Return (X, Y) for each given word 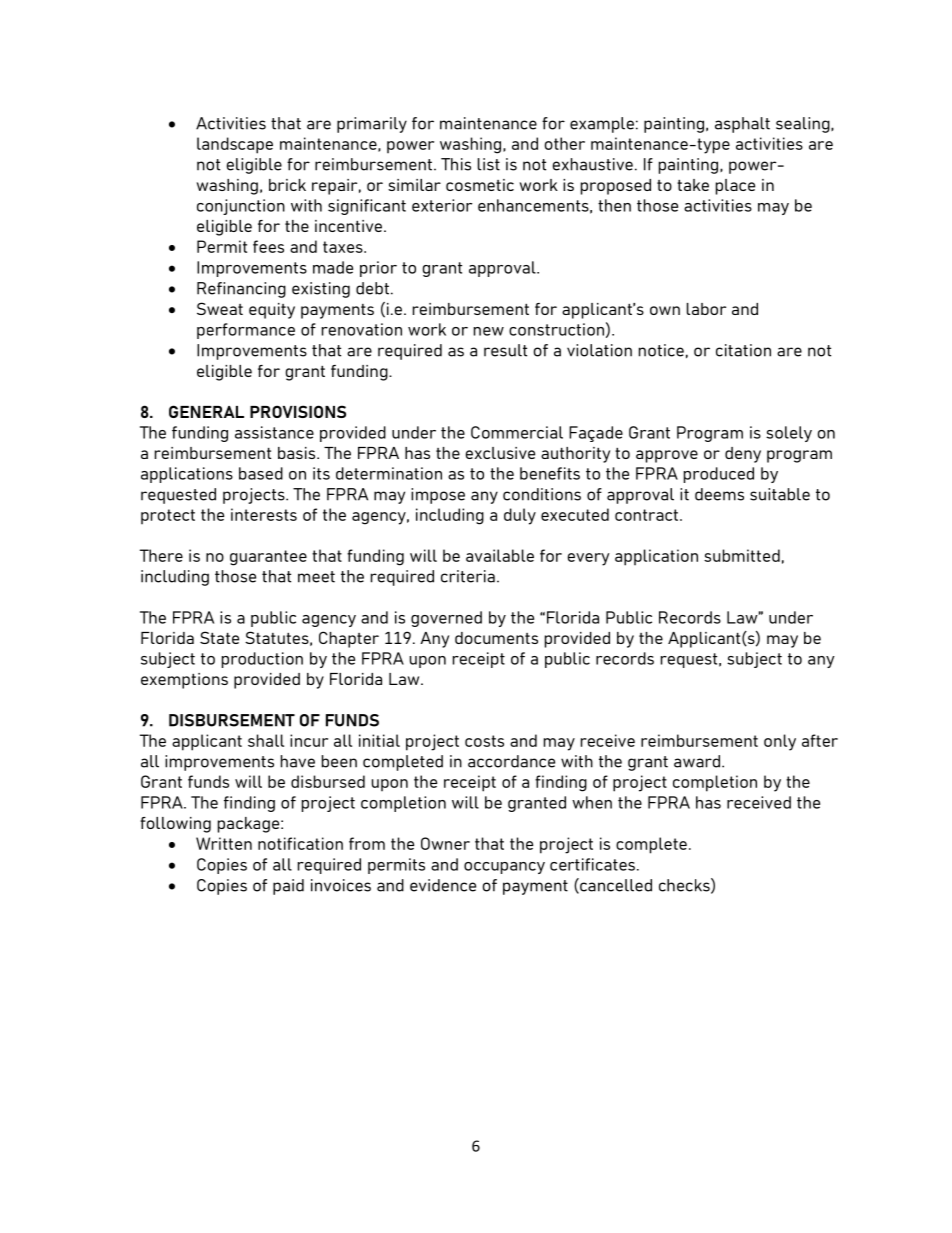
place (735, 187)
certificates (592, 864)
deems (719, 494)
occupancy (504, 868)
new (489, 331)
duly (520, 516)
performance (246, 331)
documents (496, 638)
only (780, 742)
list (489, 164)
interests (264, 514)
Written (224, 843)
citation (743, 350)
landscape (235, 145)
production (262, 660)
